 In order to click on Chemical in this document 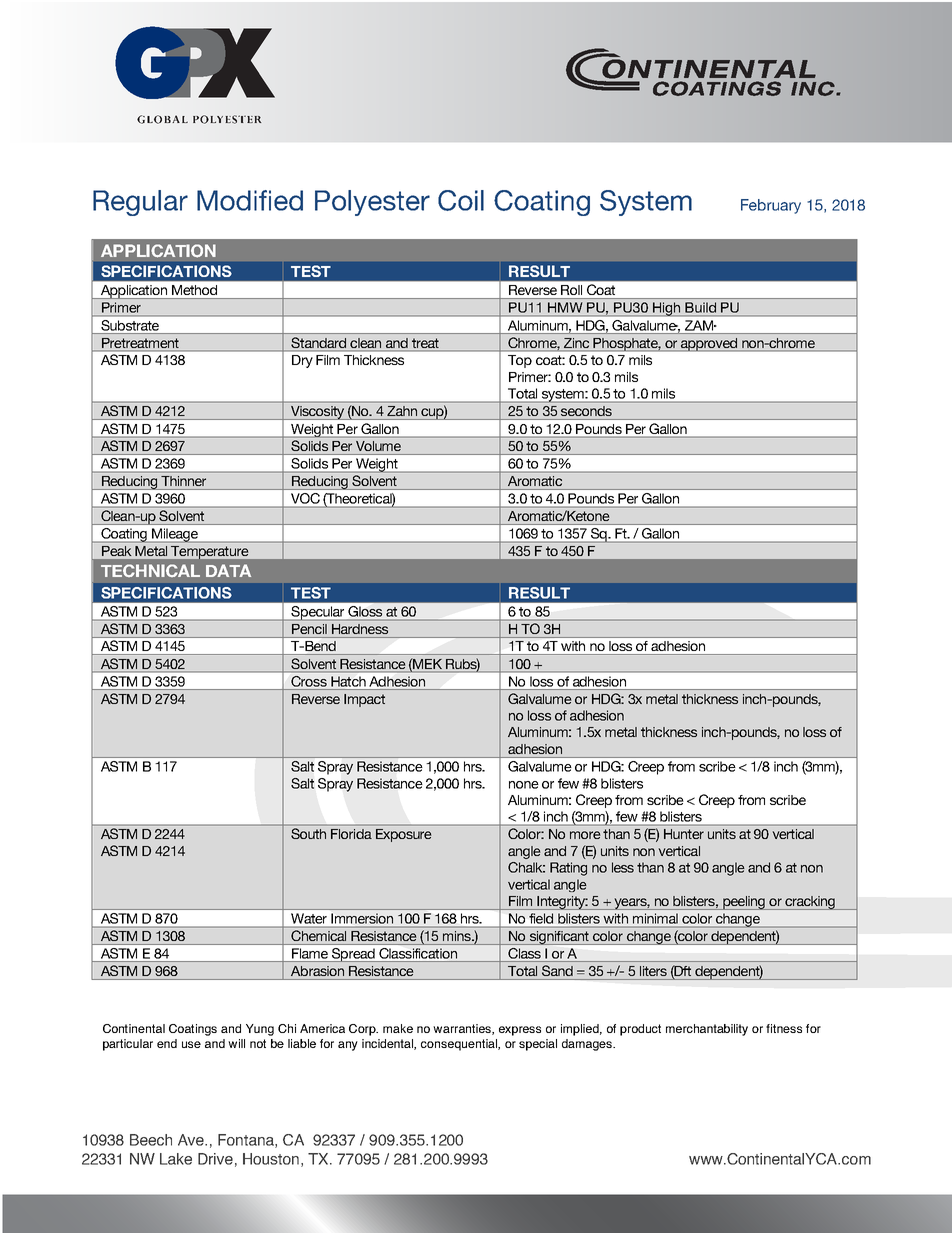, I will do `click(319, 935)`.
